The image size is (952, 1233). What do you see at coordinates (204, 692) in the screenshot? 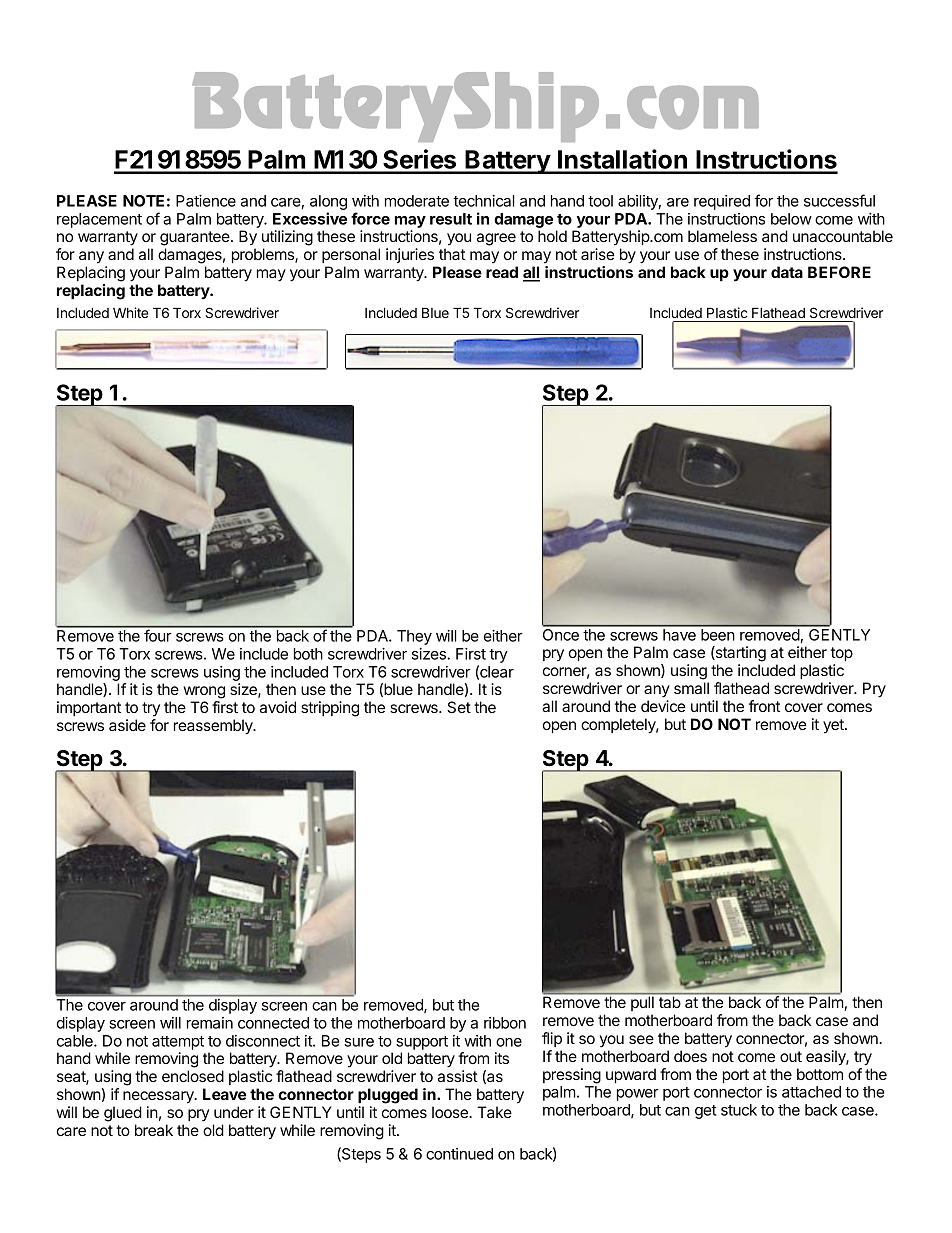
I see `wrong` at bounding box center [204, 692].
